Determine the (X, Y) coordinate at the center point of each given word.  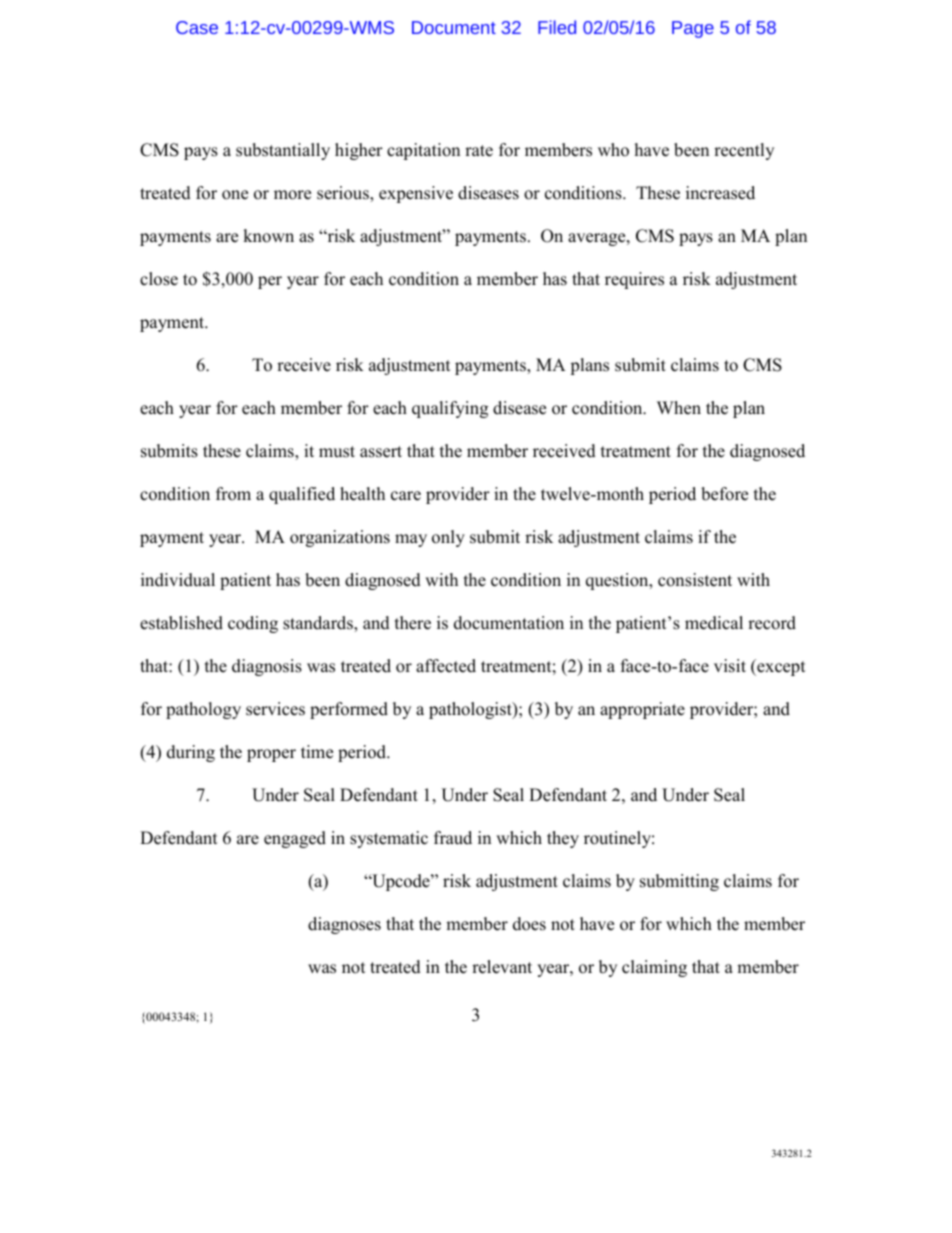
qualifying (450, 409)
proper (271, 755)
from (233, 494)
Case (197, 27)
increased (720, 193)
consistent (695, 580)
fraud (453, 838)
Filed (557, 27)
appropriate (642, 710)
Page (693, 29)
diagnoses (344, 925)
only (448, 538)
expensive (416, 194)
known (268, 236)
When (679, 408)
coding (253, 624)
